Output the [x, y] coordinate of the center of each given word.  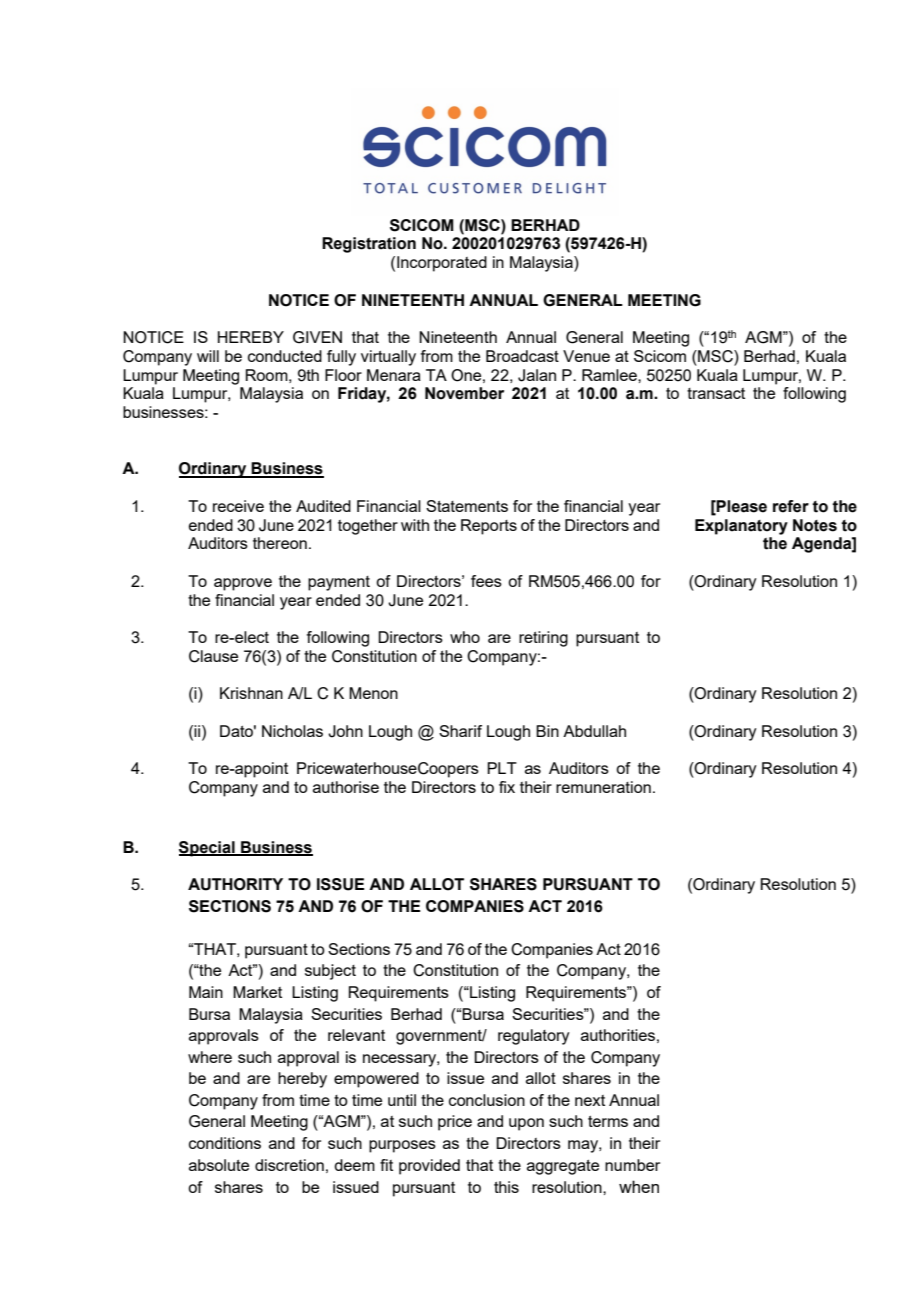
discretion [289, 1165]
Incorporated [442, 264]
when [639, 1186]
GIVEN [317, 337]
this [506, 1187]
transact [716, 393]
